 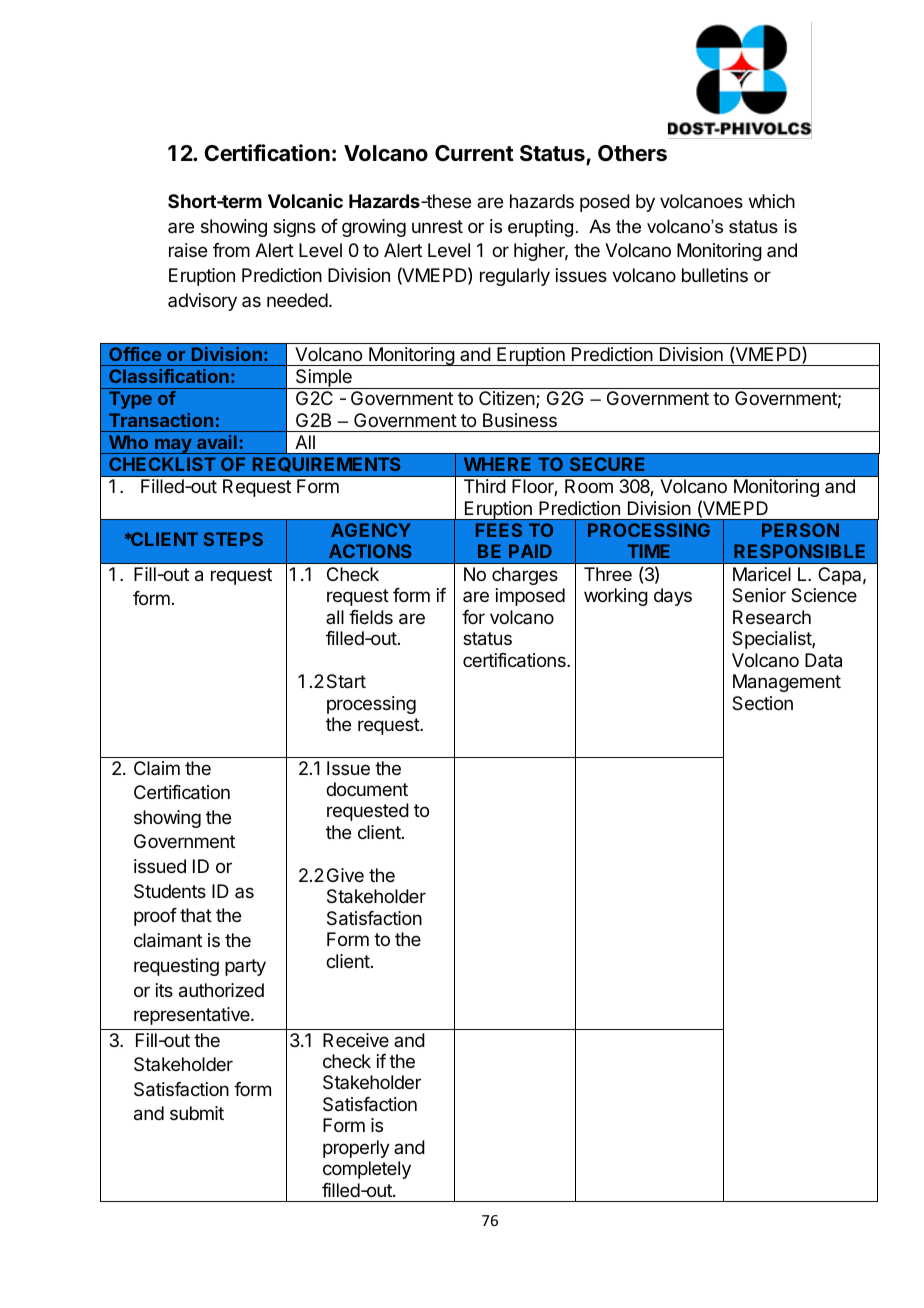 What do you see at coordinates (217, 442) in the page?
I see `avail` at bounding box center [217, 442].
